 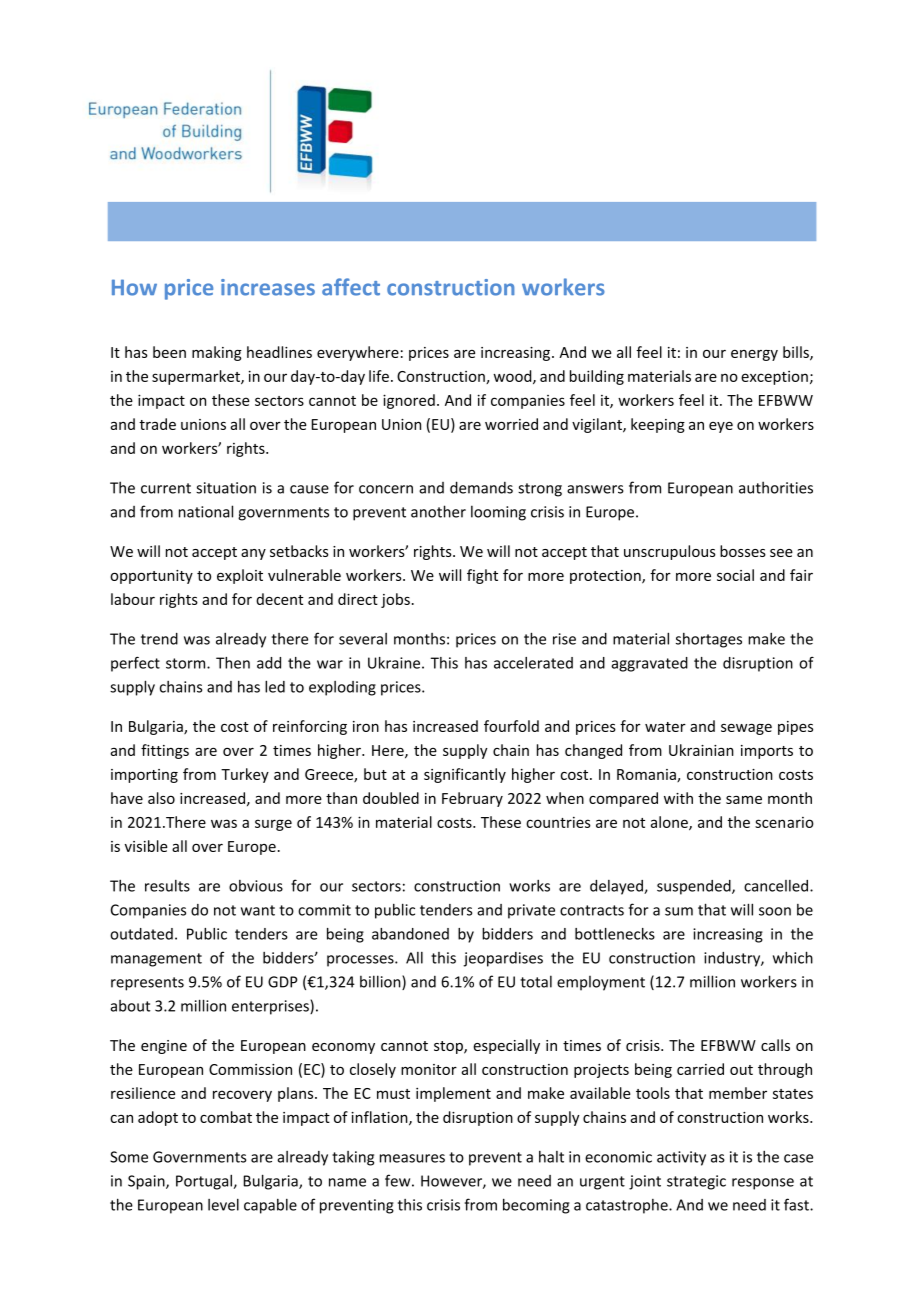 What do you see at coordinates (754, 355) in the page?
I see `energy` at bounding box center [754, 355].
